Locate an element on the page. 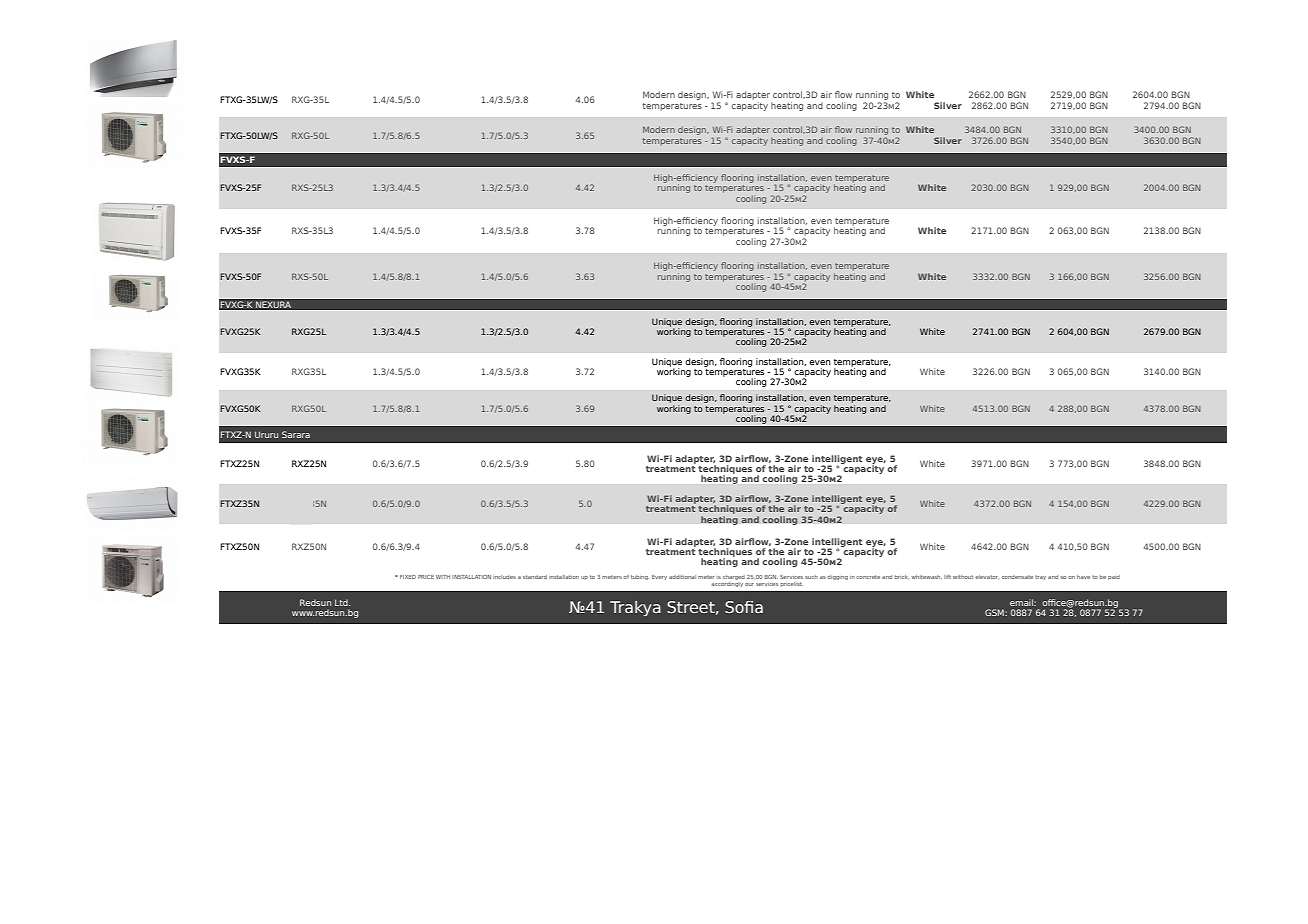 This document has width=1308, height=924. Sofia is located at coordinates (744, 607).
